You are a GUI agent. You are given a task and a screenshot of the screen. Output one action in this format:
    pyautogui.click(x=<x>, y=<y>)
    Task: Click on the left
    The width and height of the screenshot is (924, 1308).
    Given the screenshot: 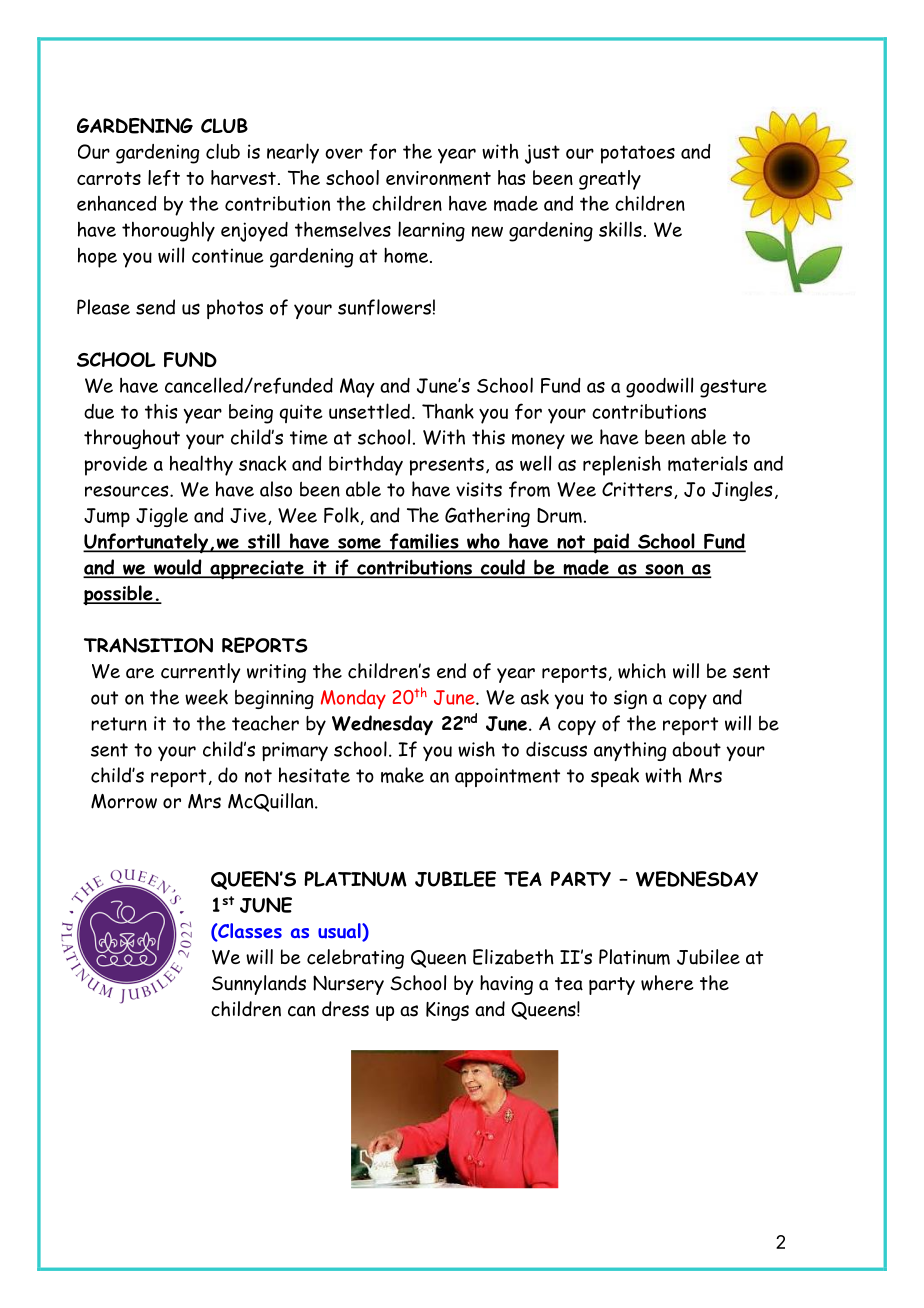 What is the action you would take?
    pyautogui.click(x=164, y=178)
